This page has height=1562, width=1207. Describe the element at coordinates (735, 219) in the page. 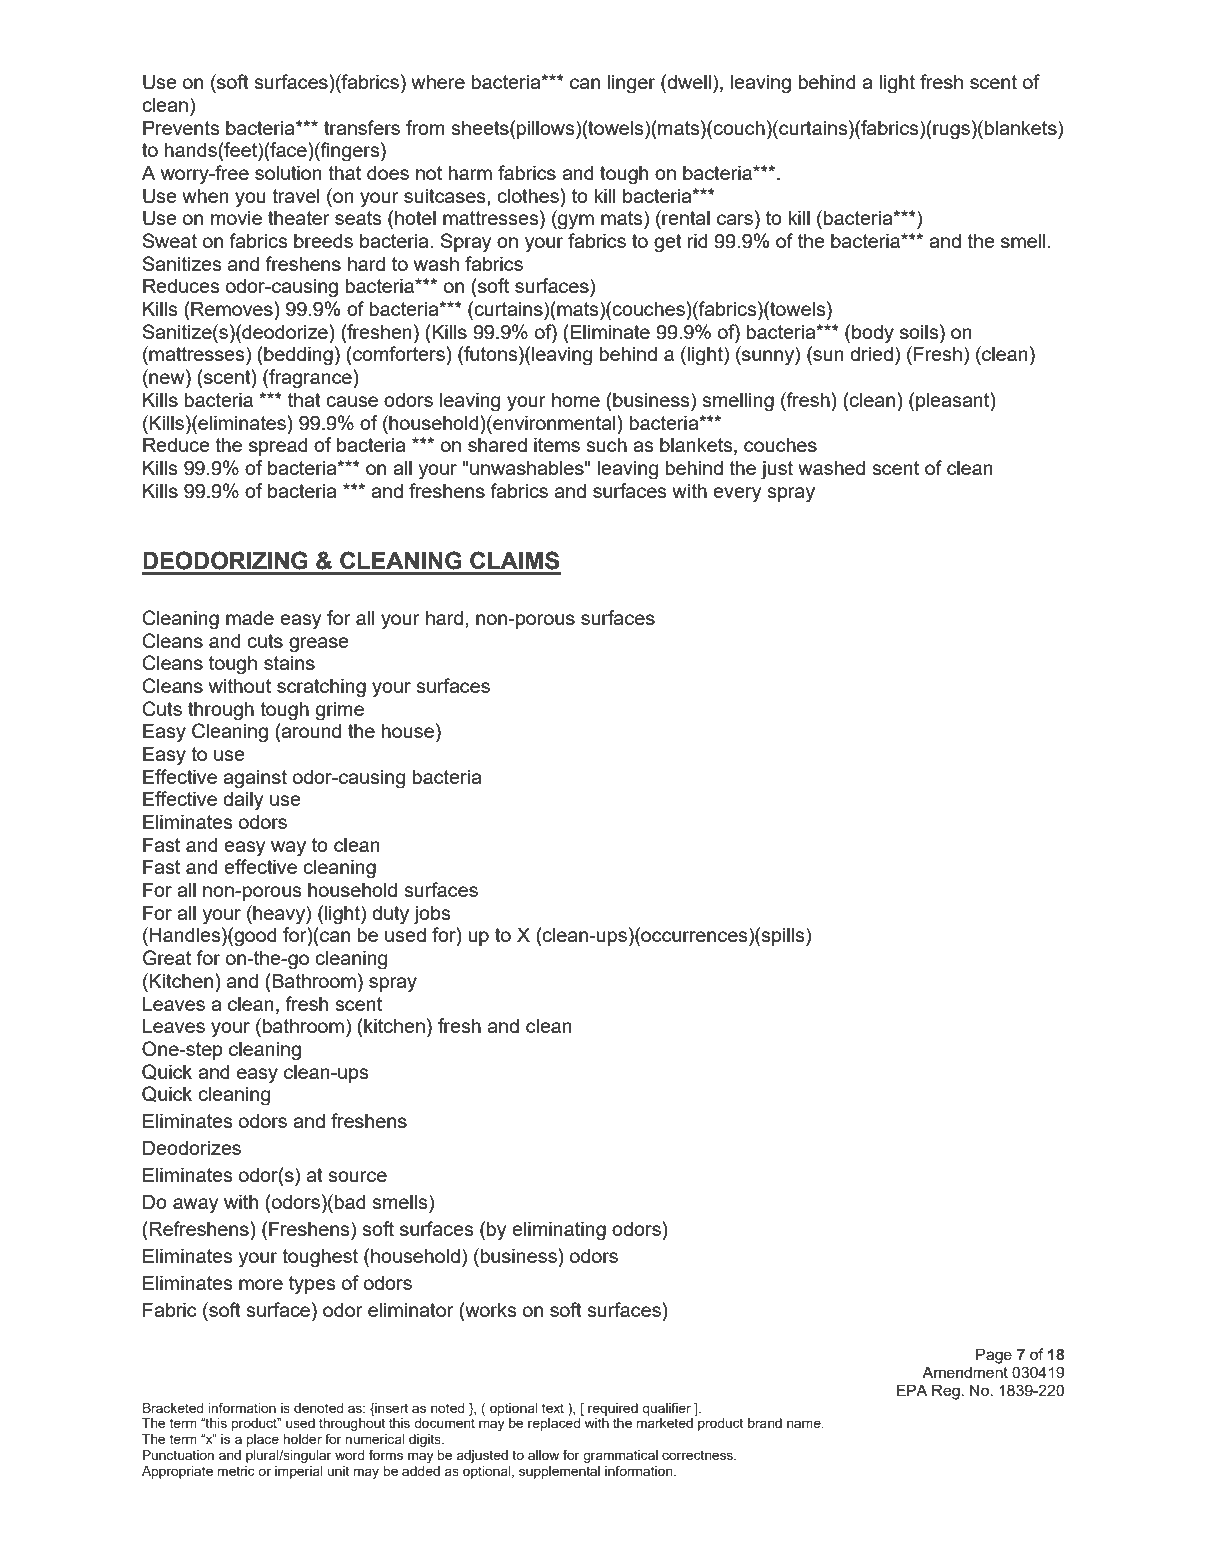

I see `cars` at that location.
